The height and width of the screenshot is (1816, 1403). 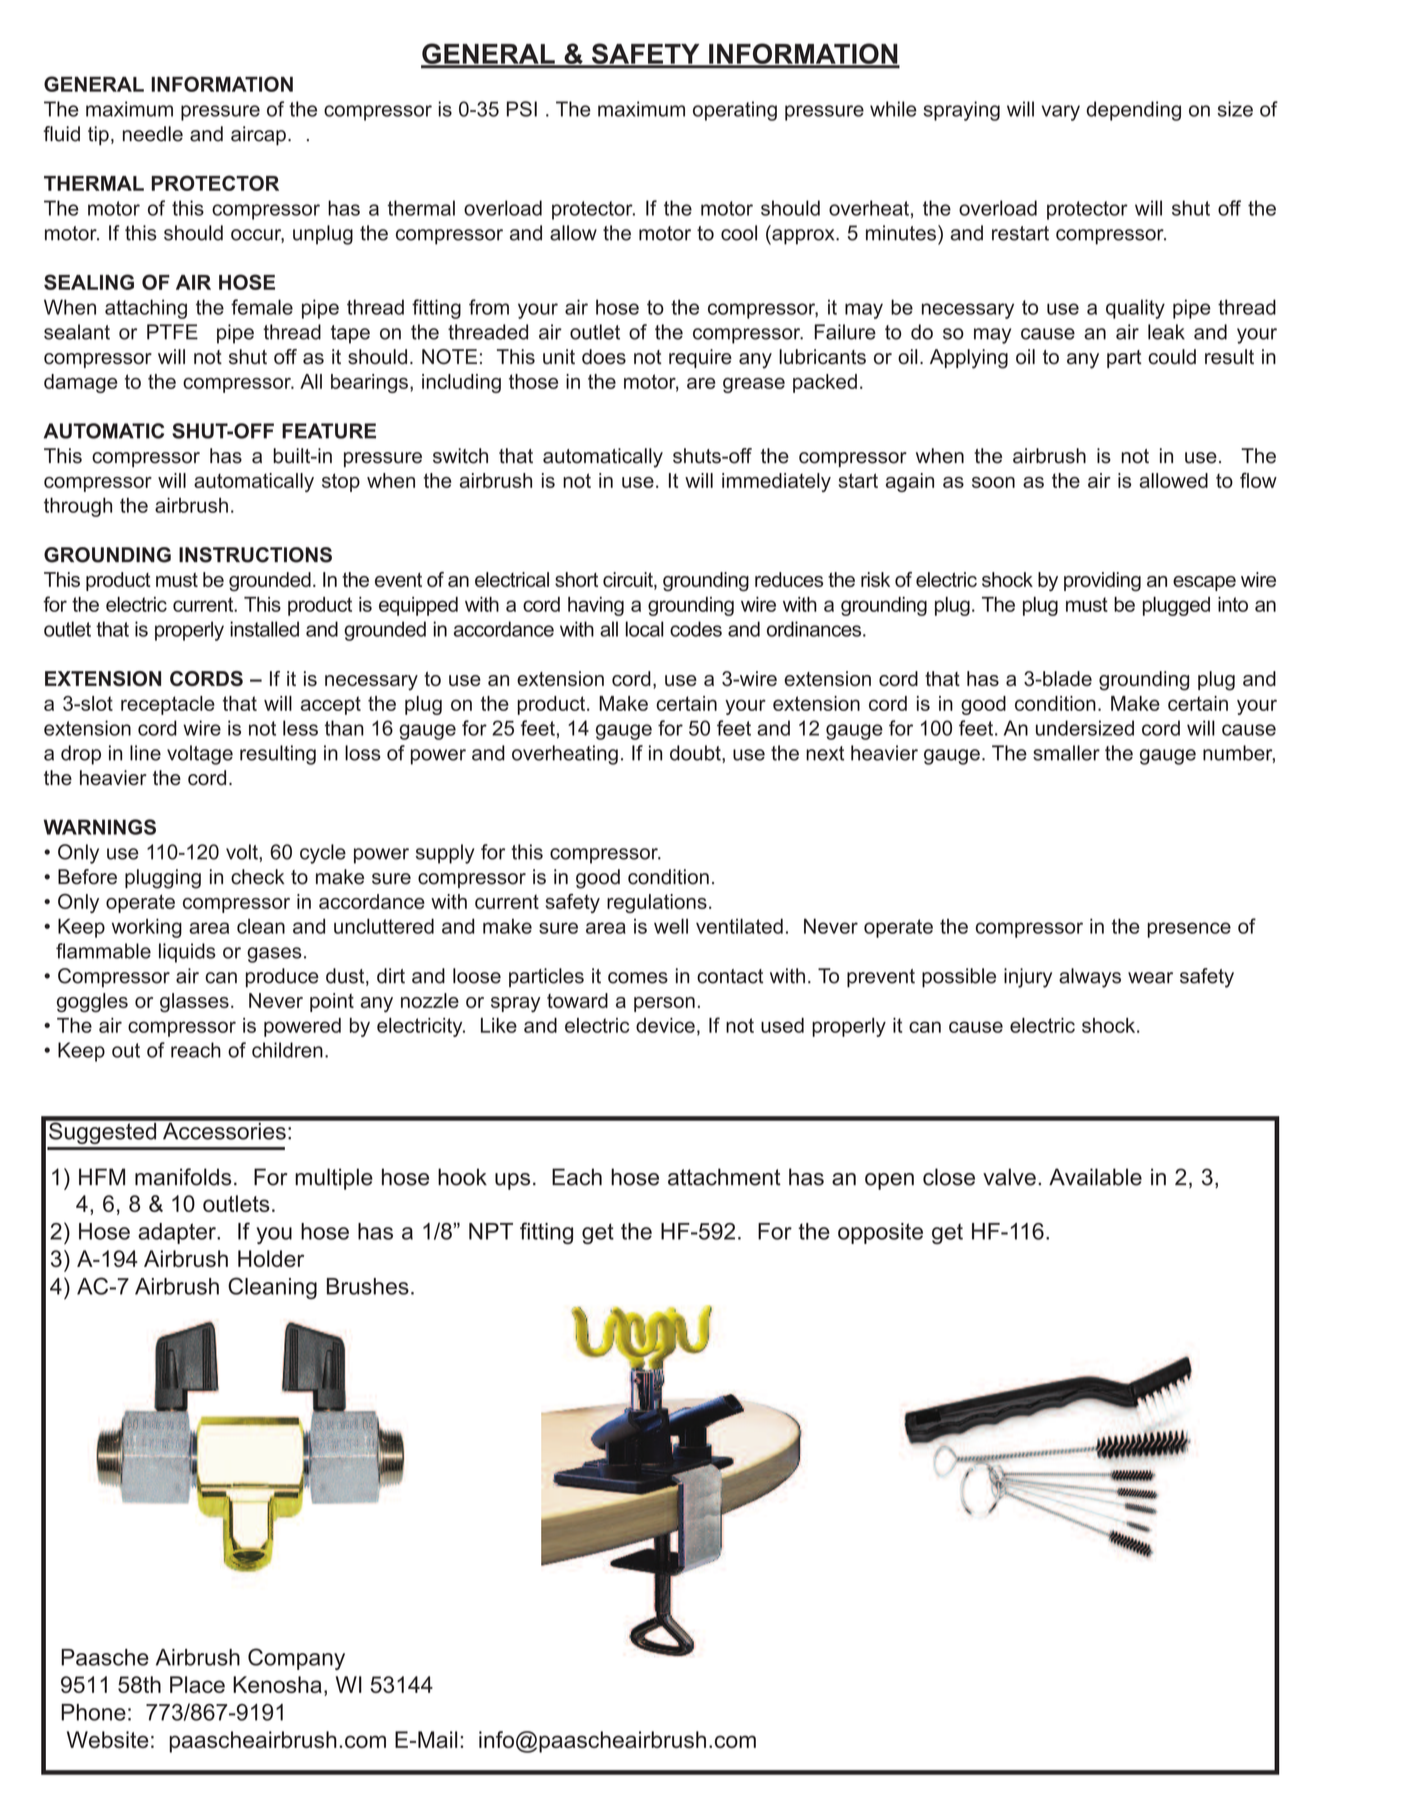 What do you see at coordinates (735, 111) in the screenshot?
I see `operating` at bounding box center [735, 111].
